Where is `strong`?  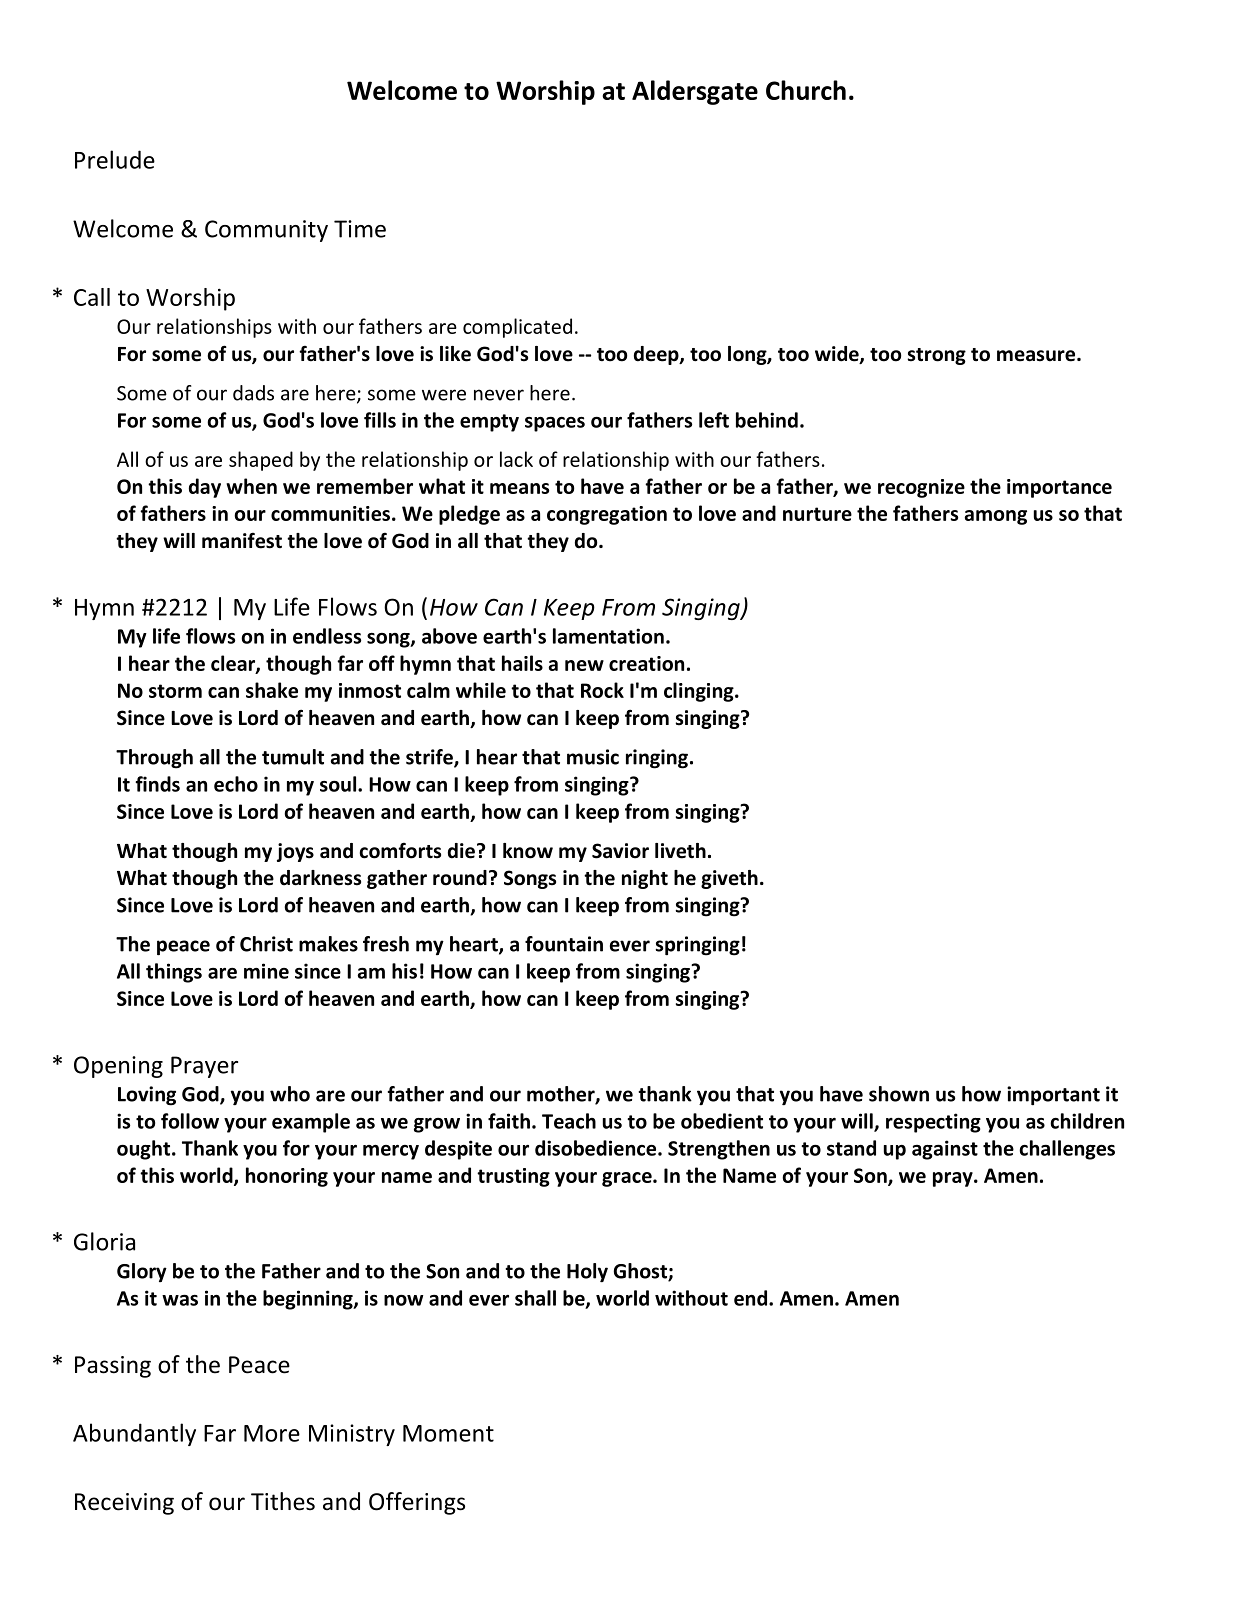
strong is located at coordinates (937, 356).
